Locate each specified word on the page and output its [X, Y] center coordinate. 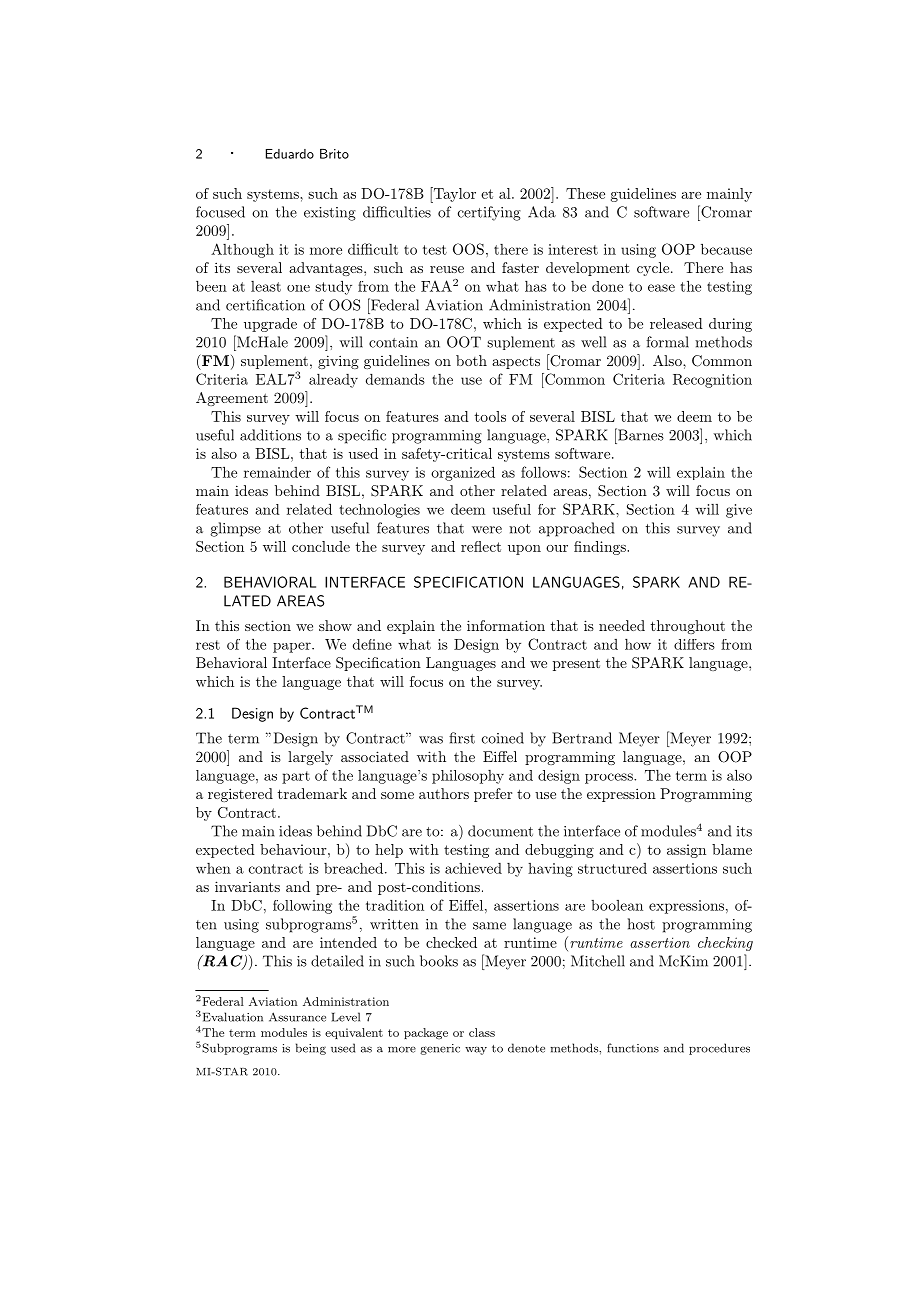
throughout [688, 627]
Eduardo [290, 154]
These [585, 193]
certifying [489, 213]
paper [293, 647]
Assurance [297, 1017]
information [506, 625]
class [482, 1032]
